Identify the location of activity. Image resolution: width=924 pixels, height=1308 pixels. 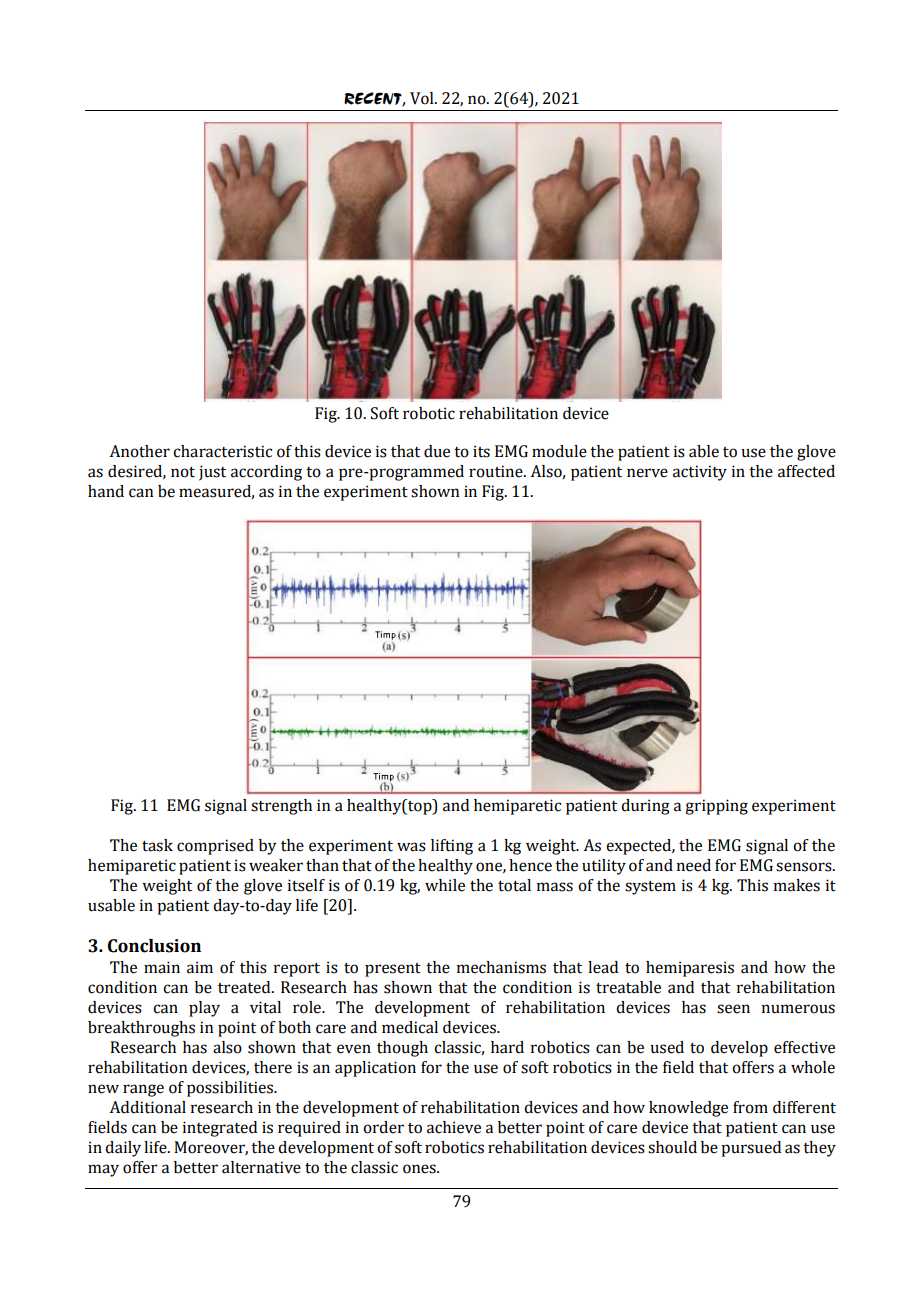
(700, 473).
